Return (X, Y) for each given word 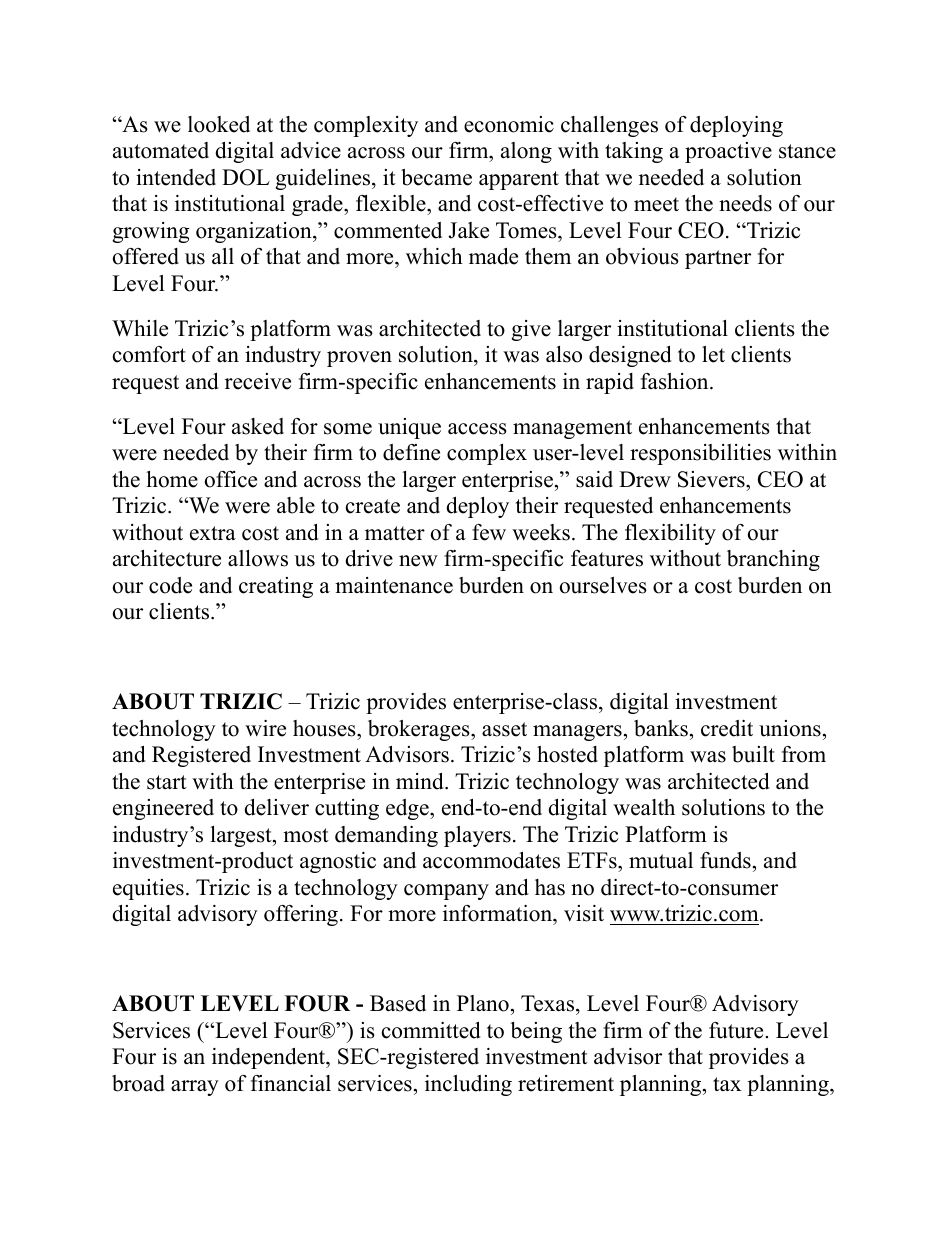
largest (242, 836)
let (713, 354)
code (170, 585)
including (468, 1085)
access (477, 429)
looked (219, 124)
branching (773, 560)
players (477, 836)
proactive (728, 152)
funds (725, 860)
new (418, 561)
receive (258, 381)
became (436, 177)
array (195, 1088)
